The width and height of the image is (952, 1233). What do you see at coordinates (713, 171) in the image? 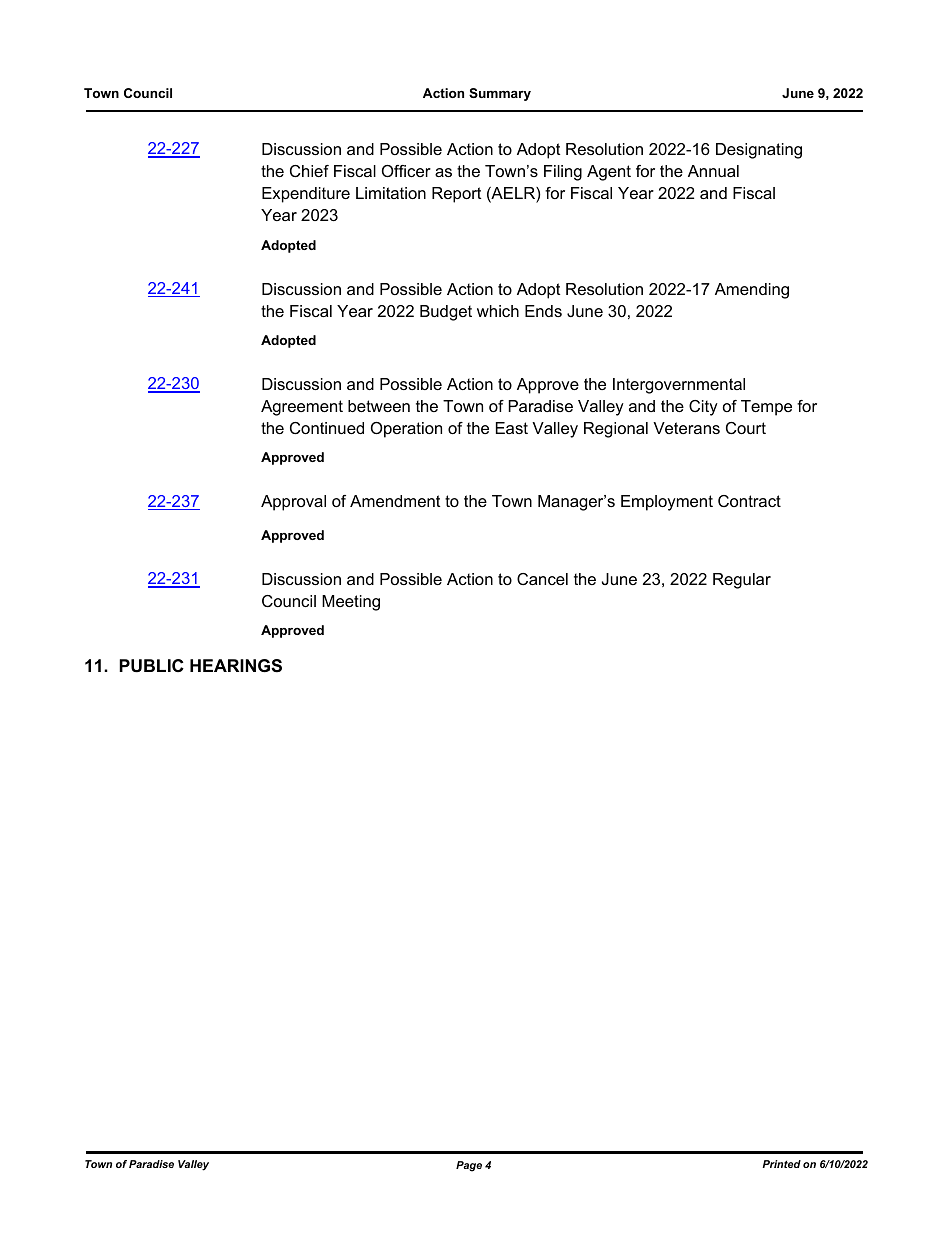
I see `Annual` at bounding box center [713, 171].
